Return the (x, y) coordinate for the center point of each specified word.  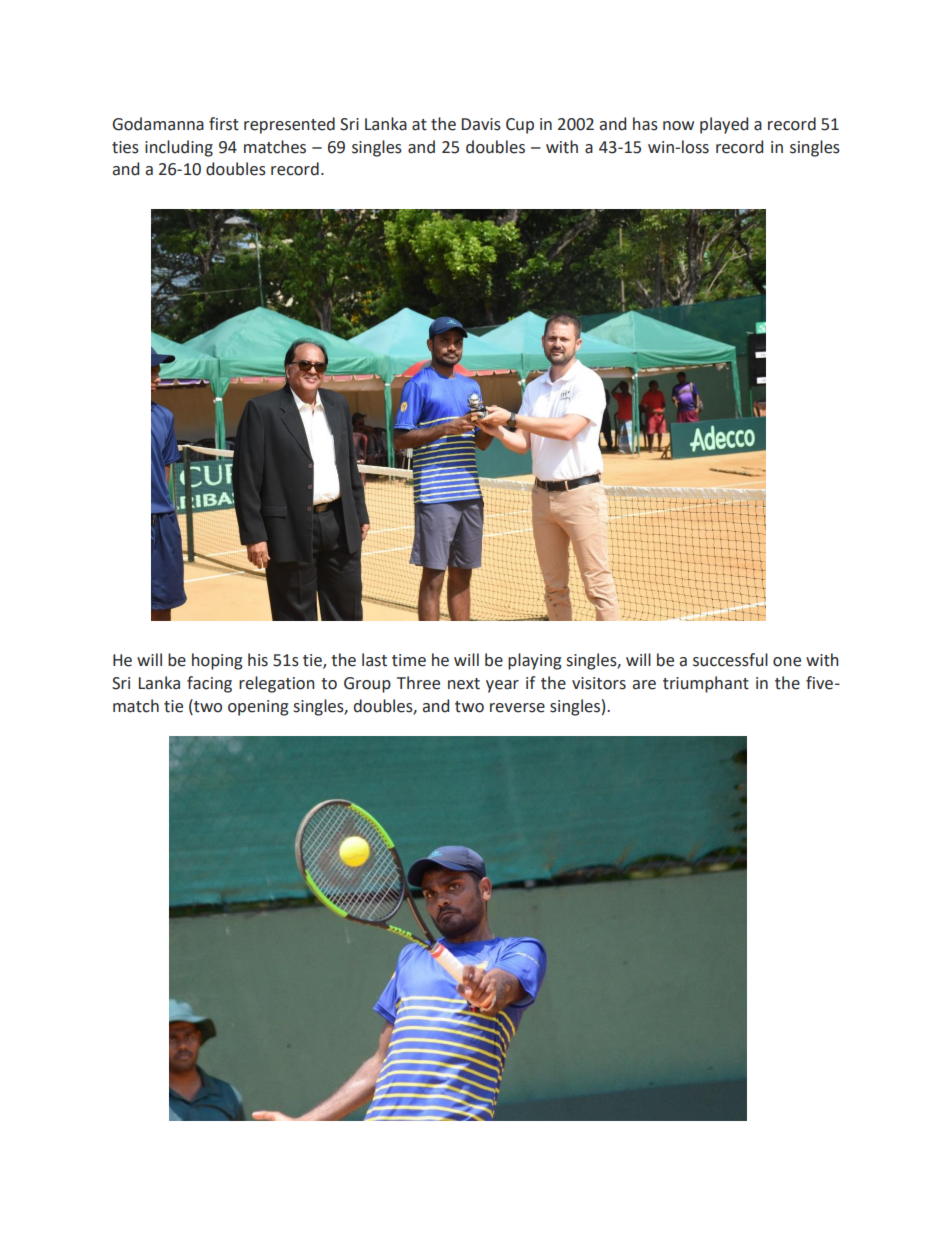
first (224, 124)
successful (730, 660)
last (374, 660)
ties (125, 147)
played (724, 125)
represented (289, 125)
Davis (481, 124)
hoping (217, 661)
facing (209, 684)
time (409, 660)
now (678, 126)
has (645, 124)
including (179, 148)
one (787, 662)
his (258, 660)
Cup (520, 126)
